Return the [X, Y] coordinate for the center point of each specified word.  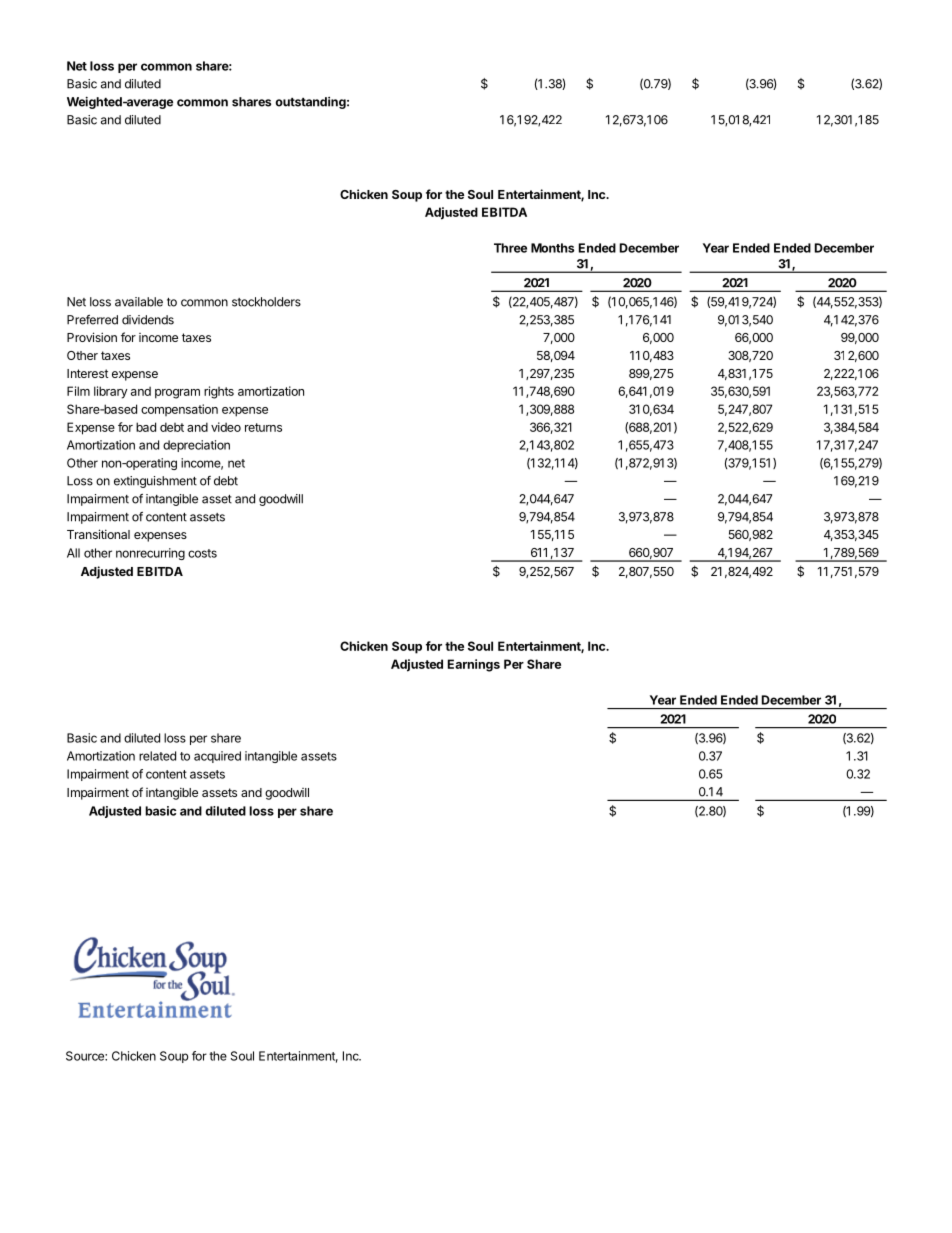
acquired [217, 757]
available [139, 302]
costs [202, 553]
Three [510, 248]
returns [263, 427]
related [157, 756]
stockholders [266, 302]
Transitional [98, 534]
